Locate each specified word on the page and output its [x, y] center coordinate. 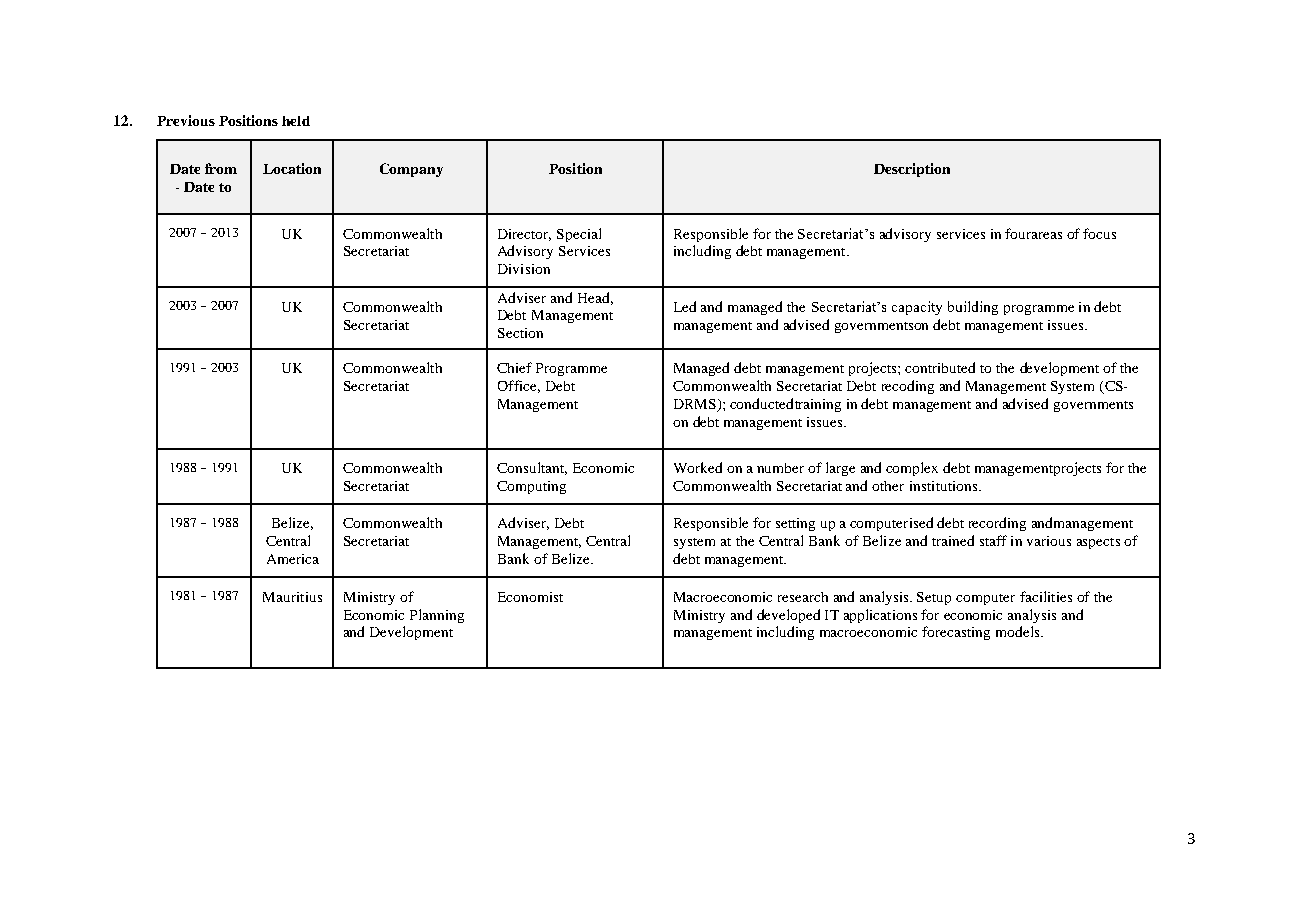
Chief [514, 367]
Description [912, 170]
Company [411, 170]
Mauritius [292, 597]
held [296, 121]
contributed [940, 367]
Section [520, 333]
